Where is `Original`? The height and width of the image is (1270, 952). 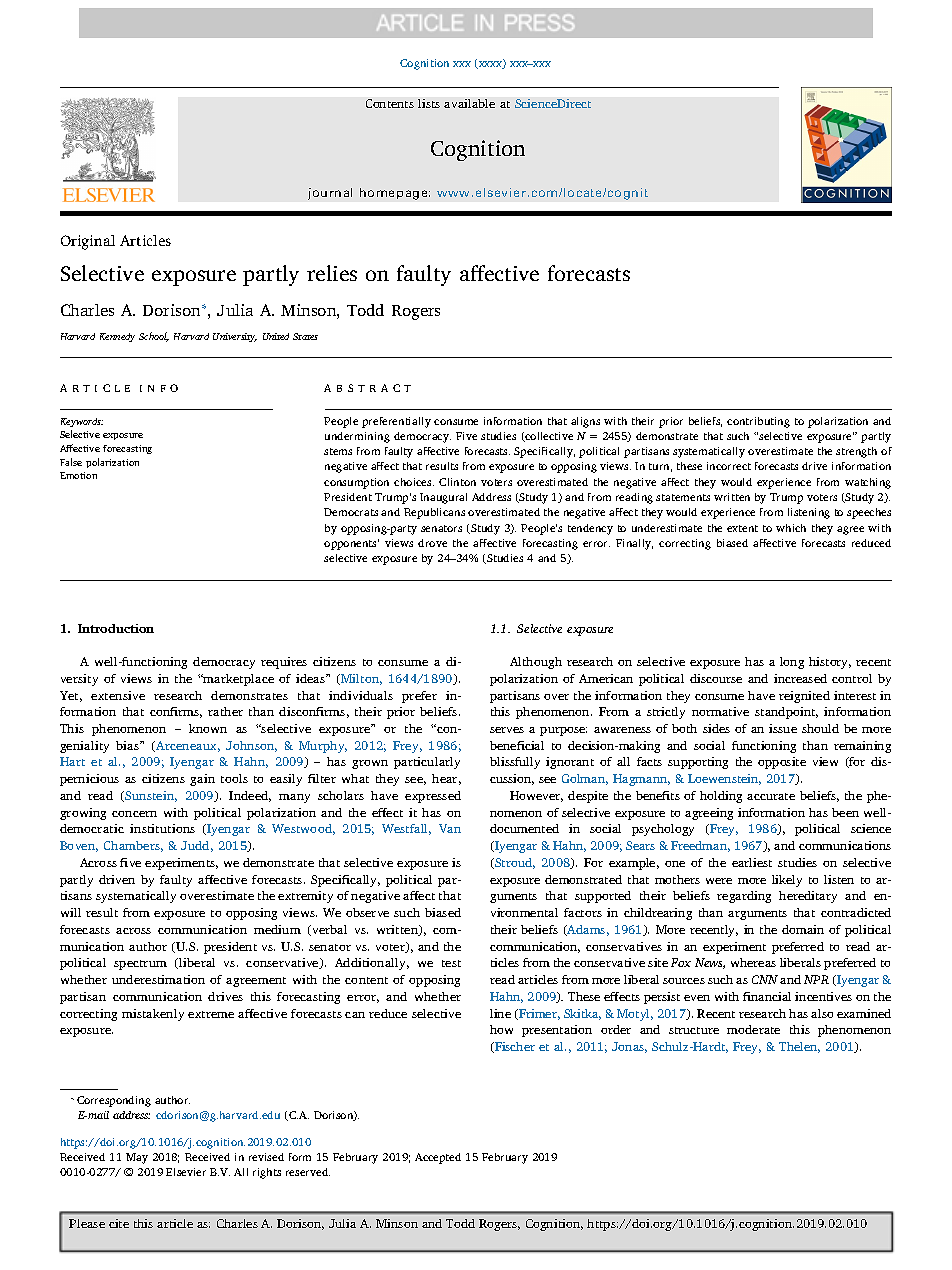 Original is located at coordinates (88, 242).
